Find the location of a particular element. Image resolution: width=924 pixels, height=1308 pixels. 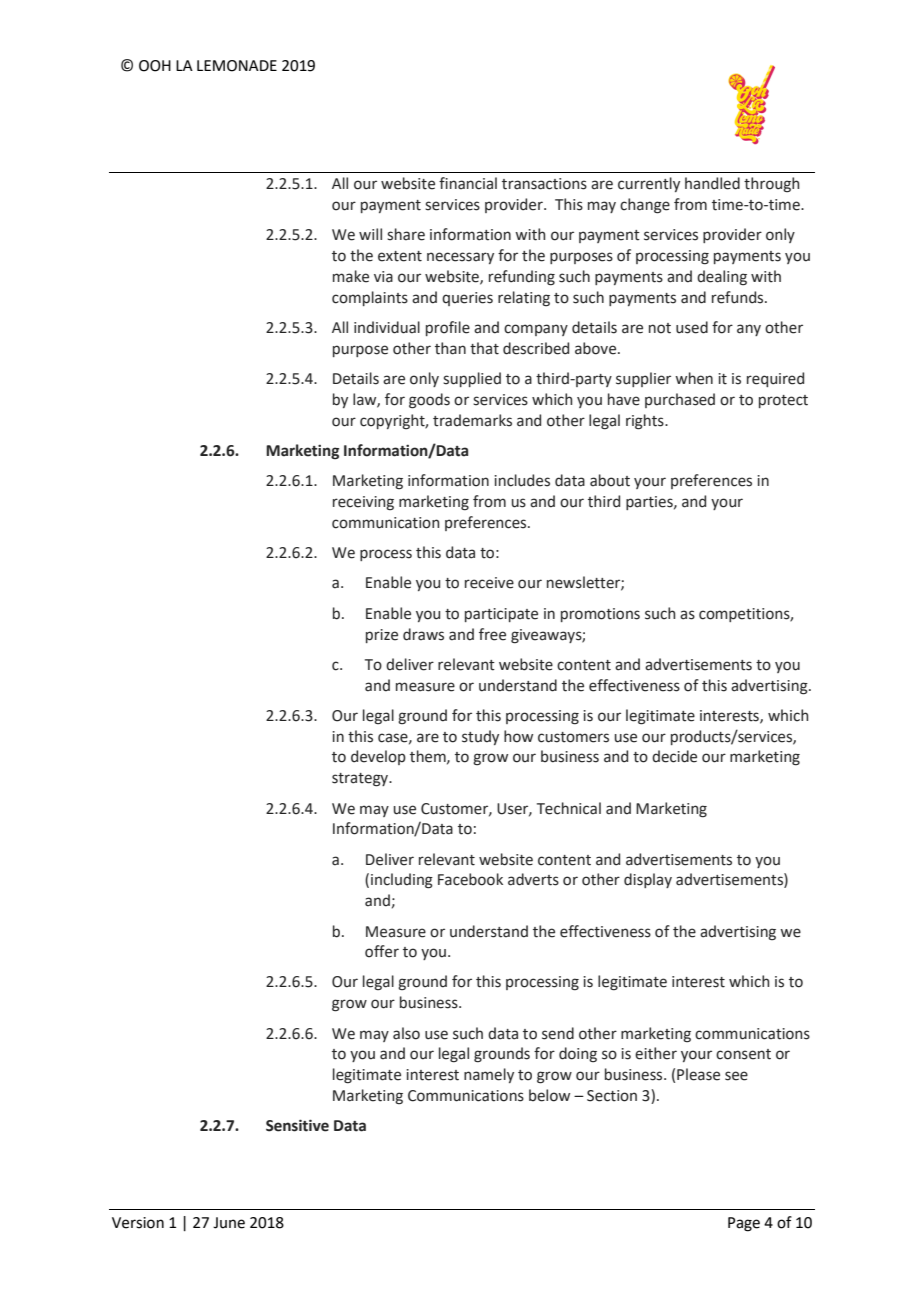

prize is located at coordinates (382, 636).
